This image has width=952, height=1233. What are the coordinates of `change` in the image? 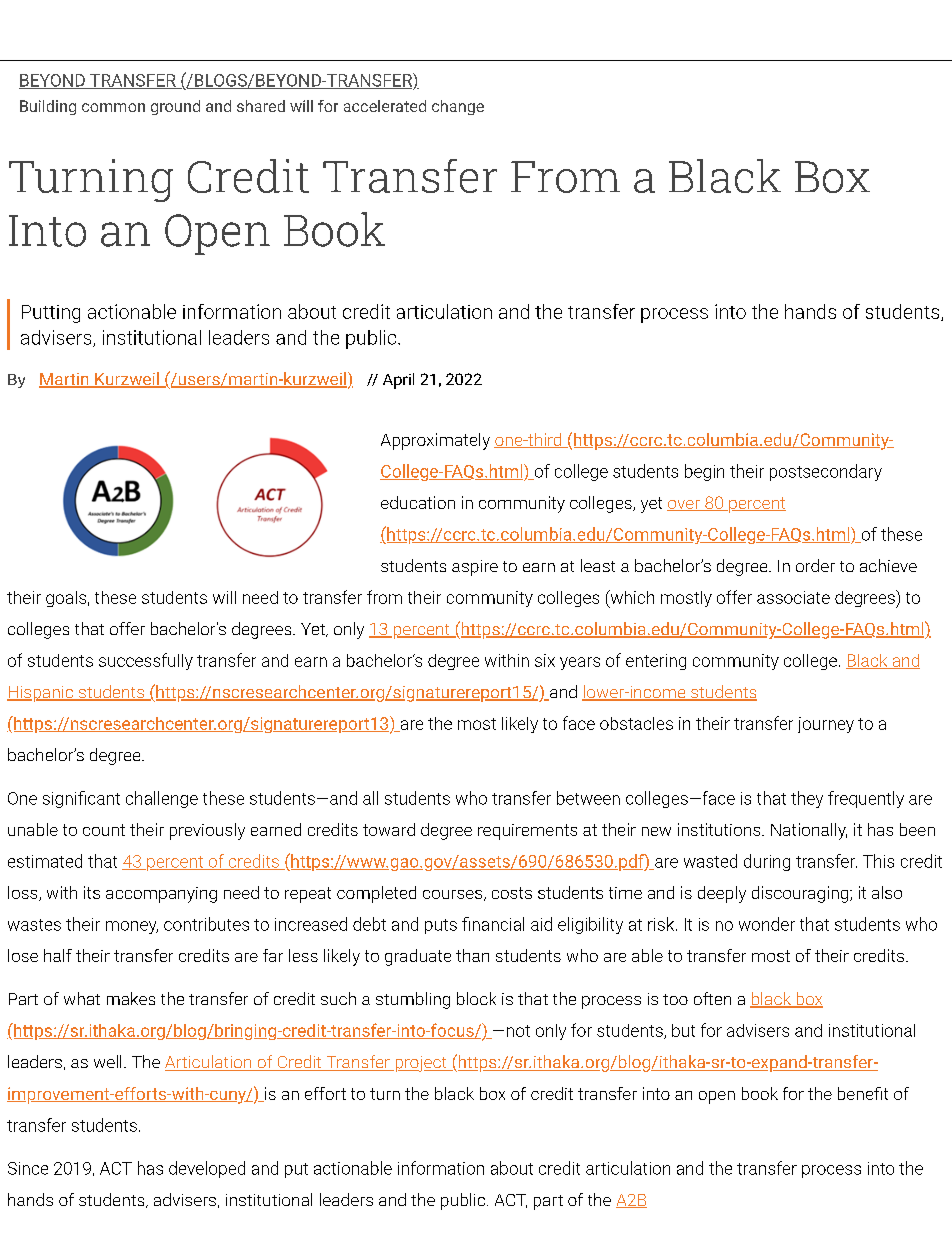 It's located at (458, 107).
